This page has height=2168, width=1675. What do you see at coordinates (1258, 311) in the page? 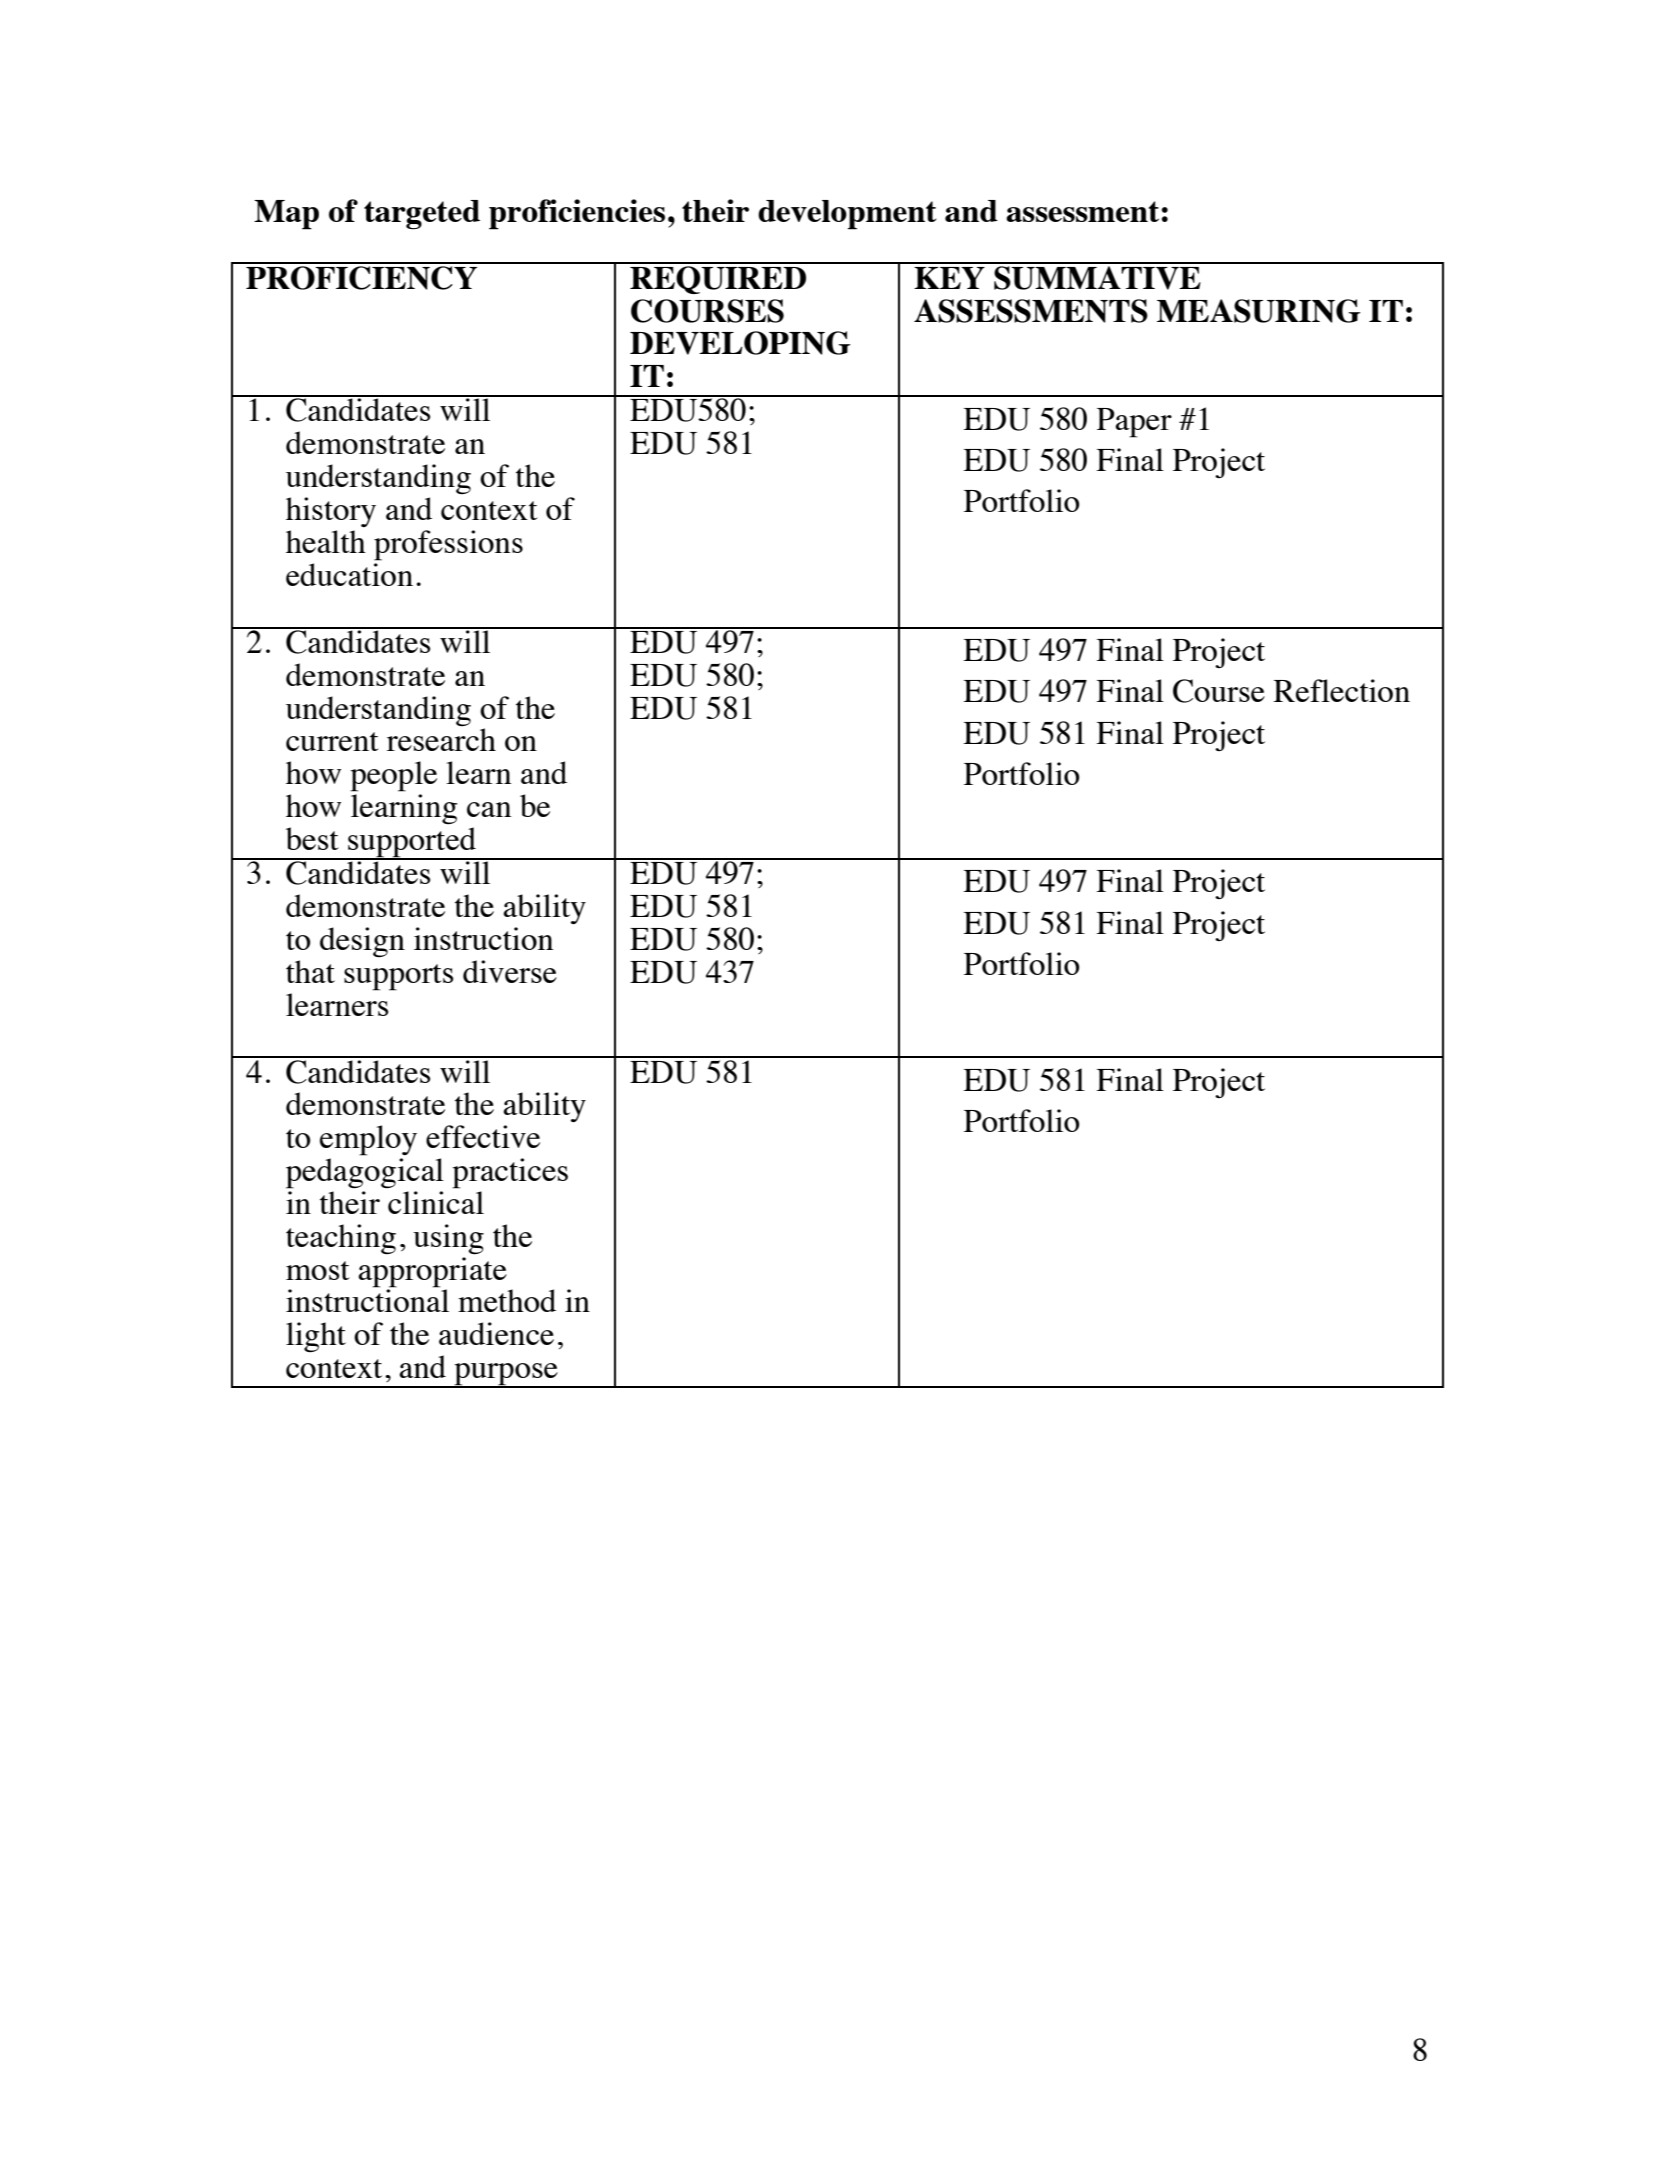
I see `MEASURING` at bounding box center [1258, 311].
